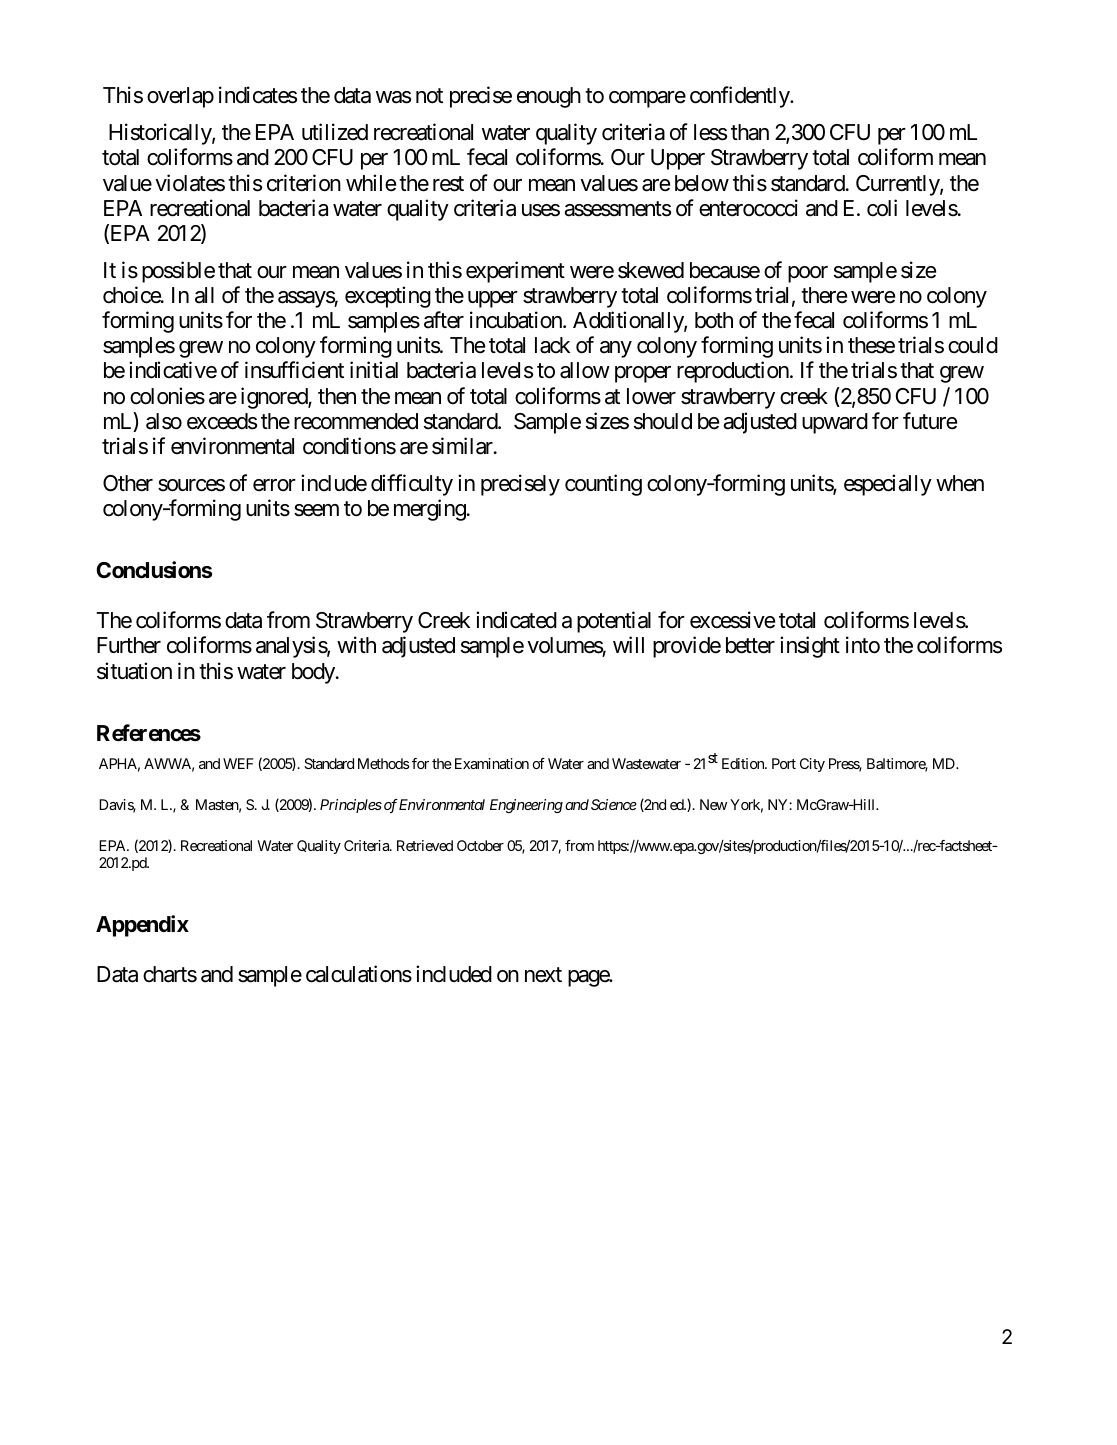 This screenshot has height=1445, width=1117. I want to click on New, so click(713, 804).
